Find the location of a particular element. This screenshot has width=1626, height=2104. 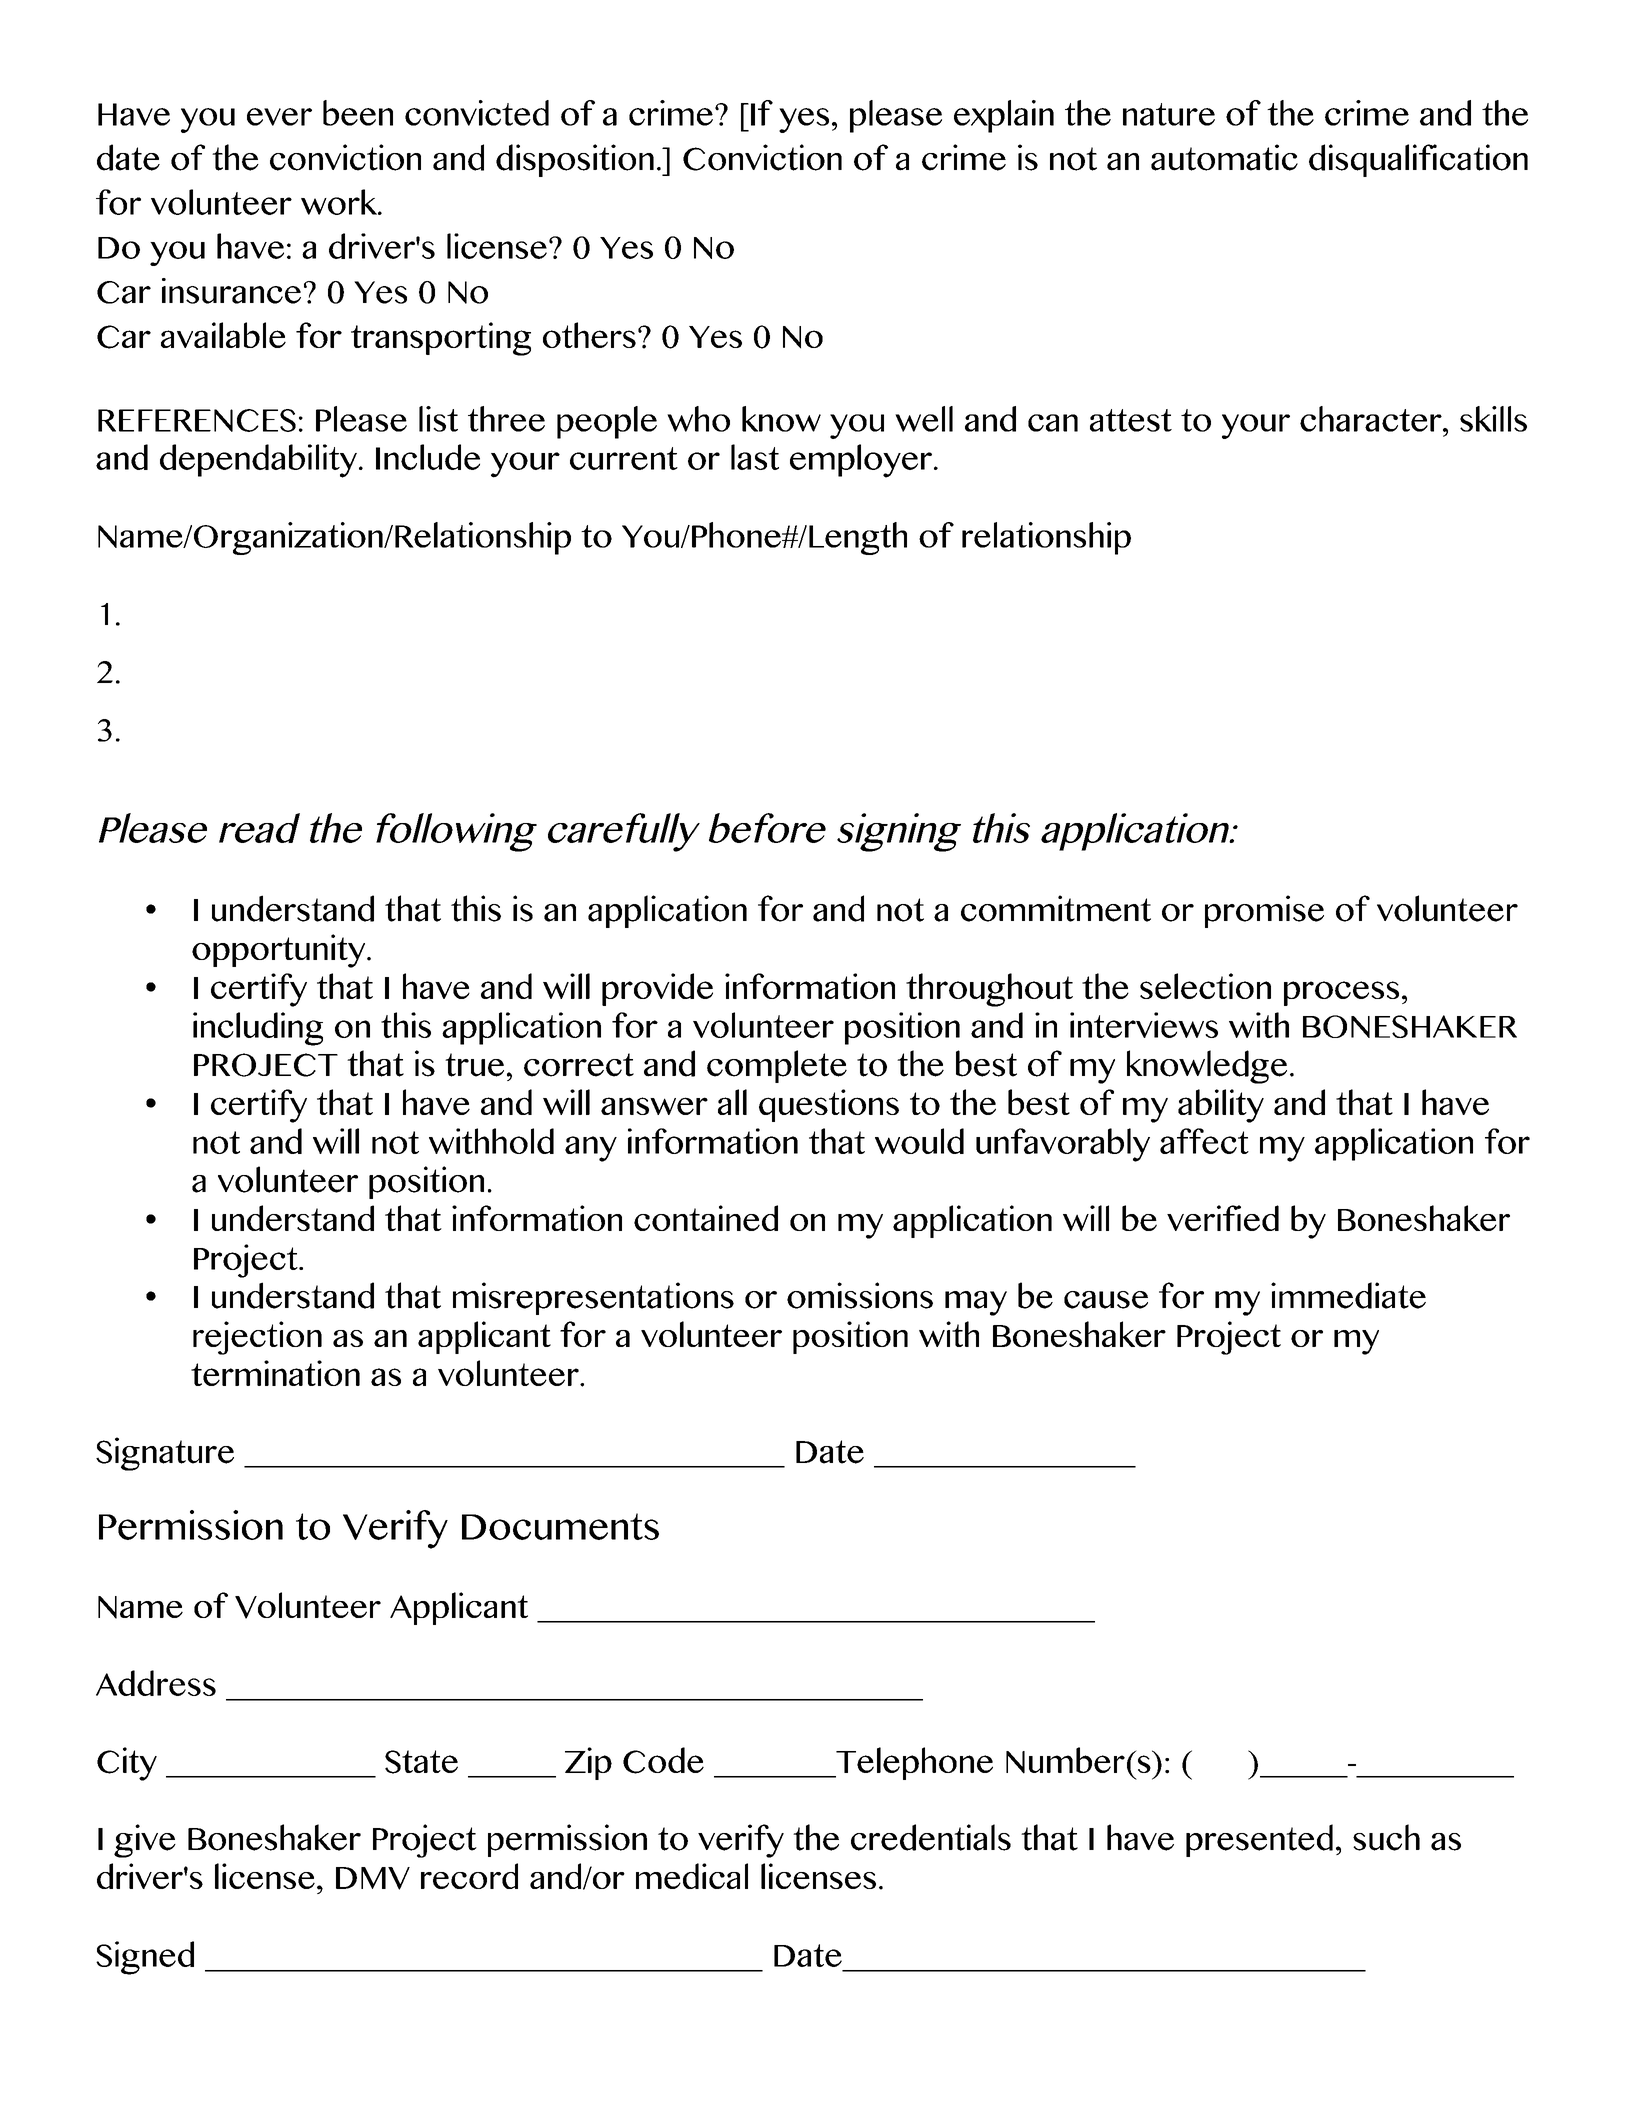

promise is located at coordinates (1264, 911).
